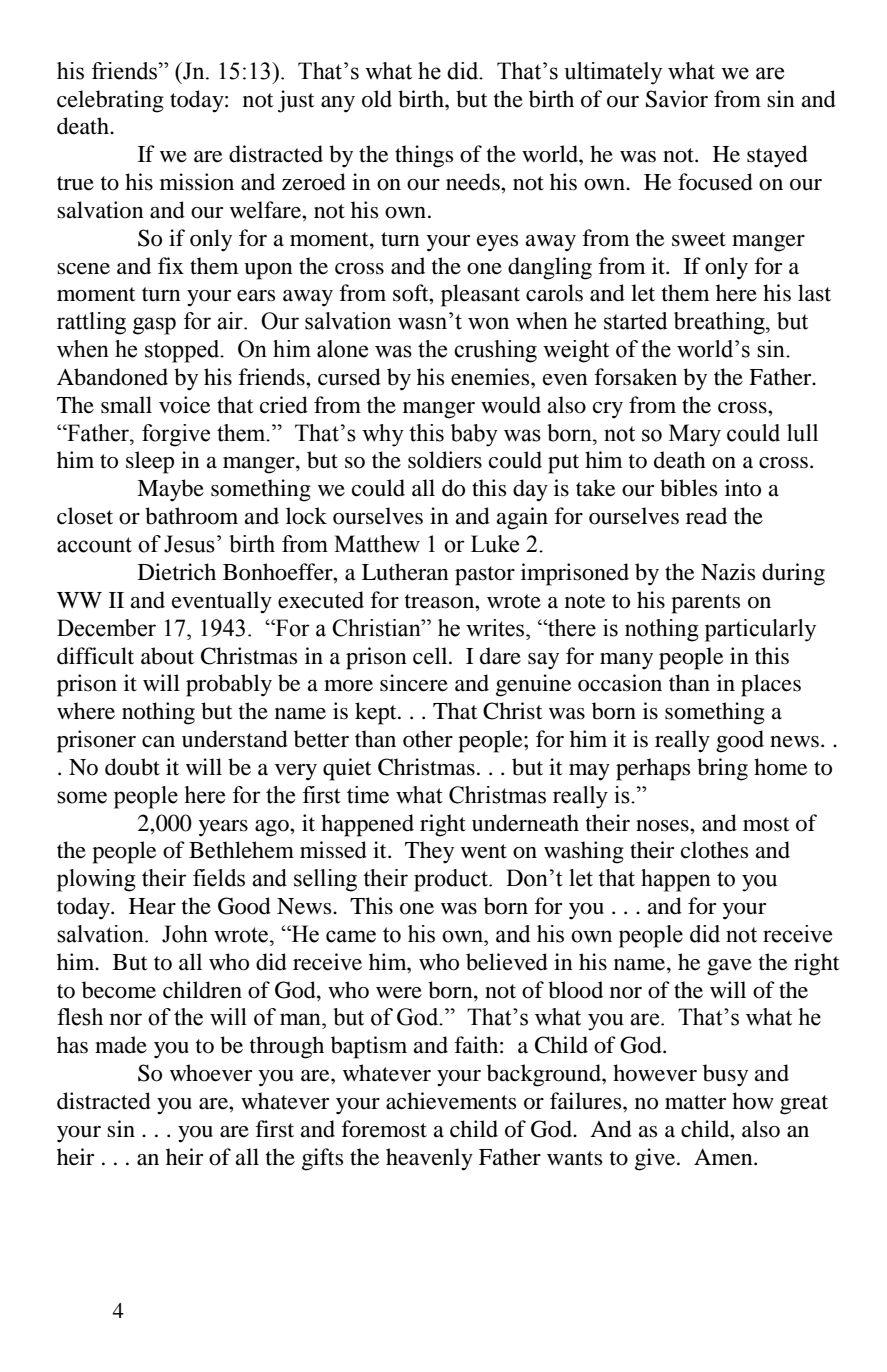 This image has width=887, height=1372. What do you see at coordinates (150, 462) in the image?
I see `sleep` at bounding box center [150, 462].
